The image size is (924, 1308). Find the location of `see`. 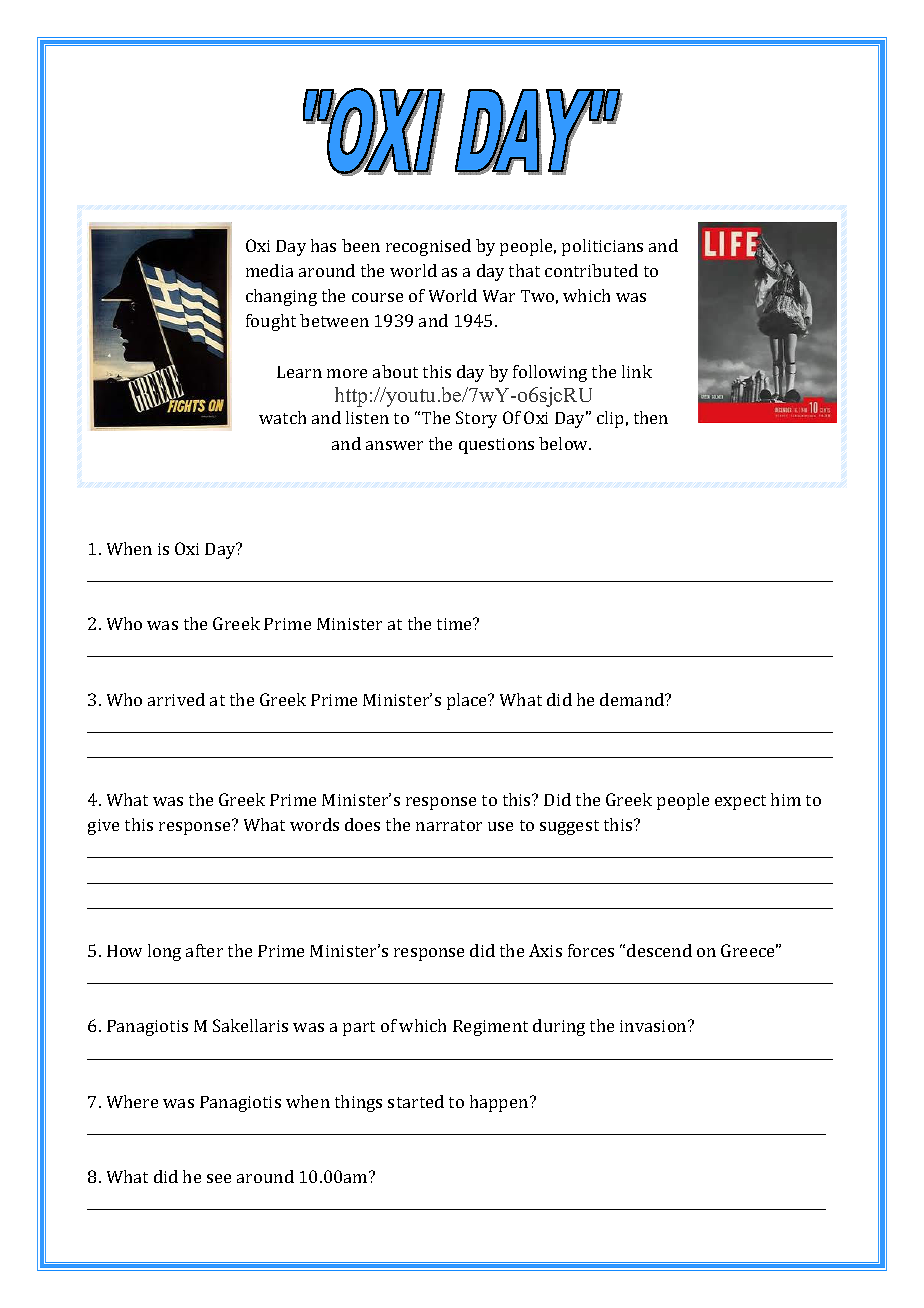

see is located at coordinates (219, 1178).
